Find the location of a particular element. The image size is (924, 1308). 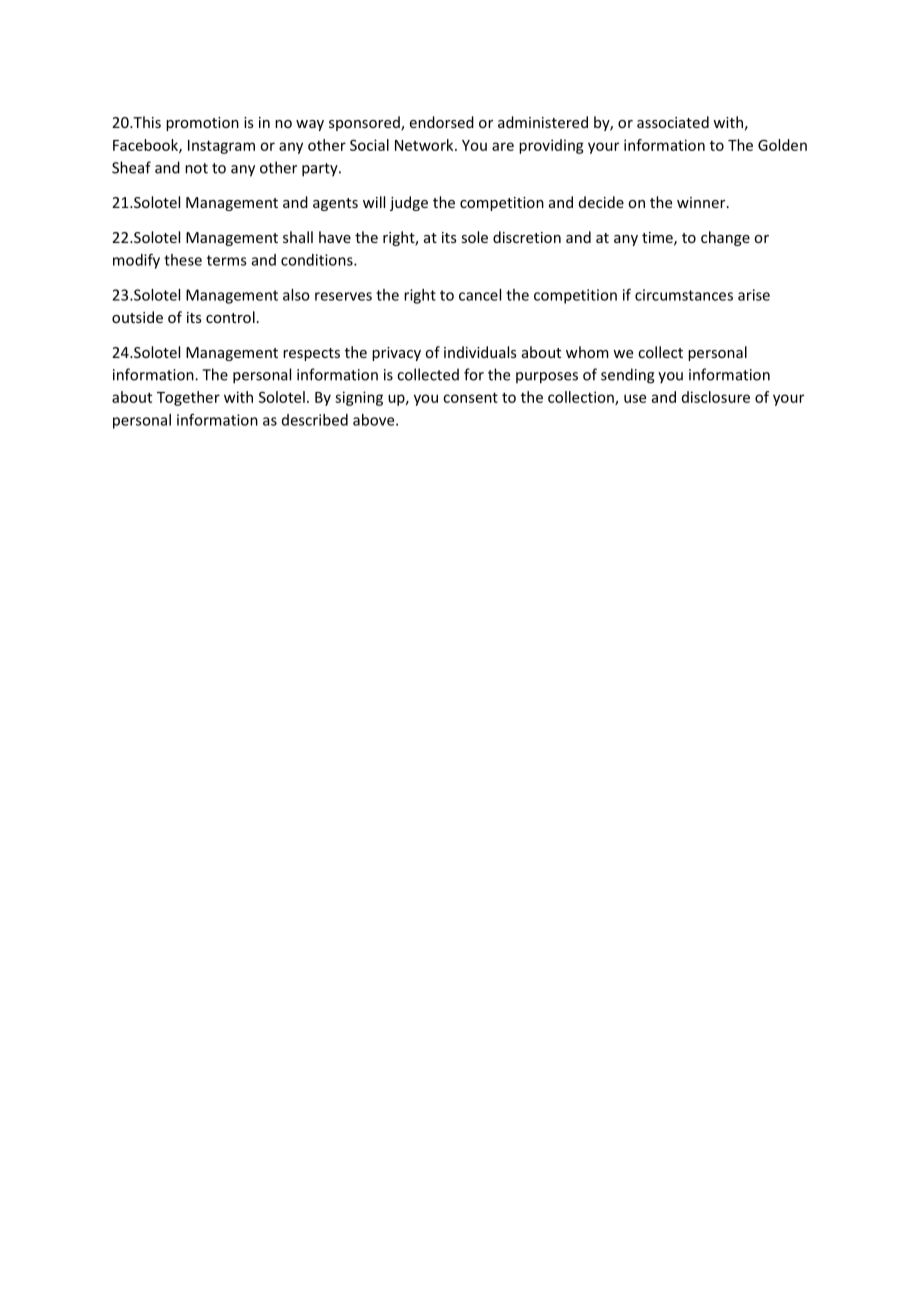

associated is located at coordinates (673, 122).
